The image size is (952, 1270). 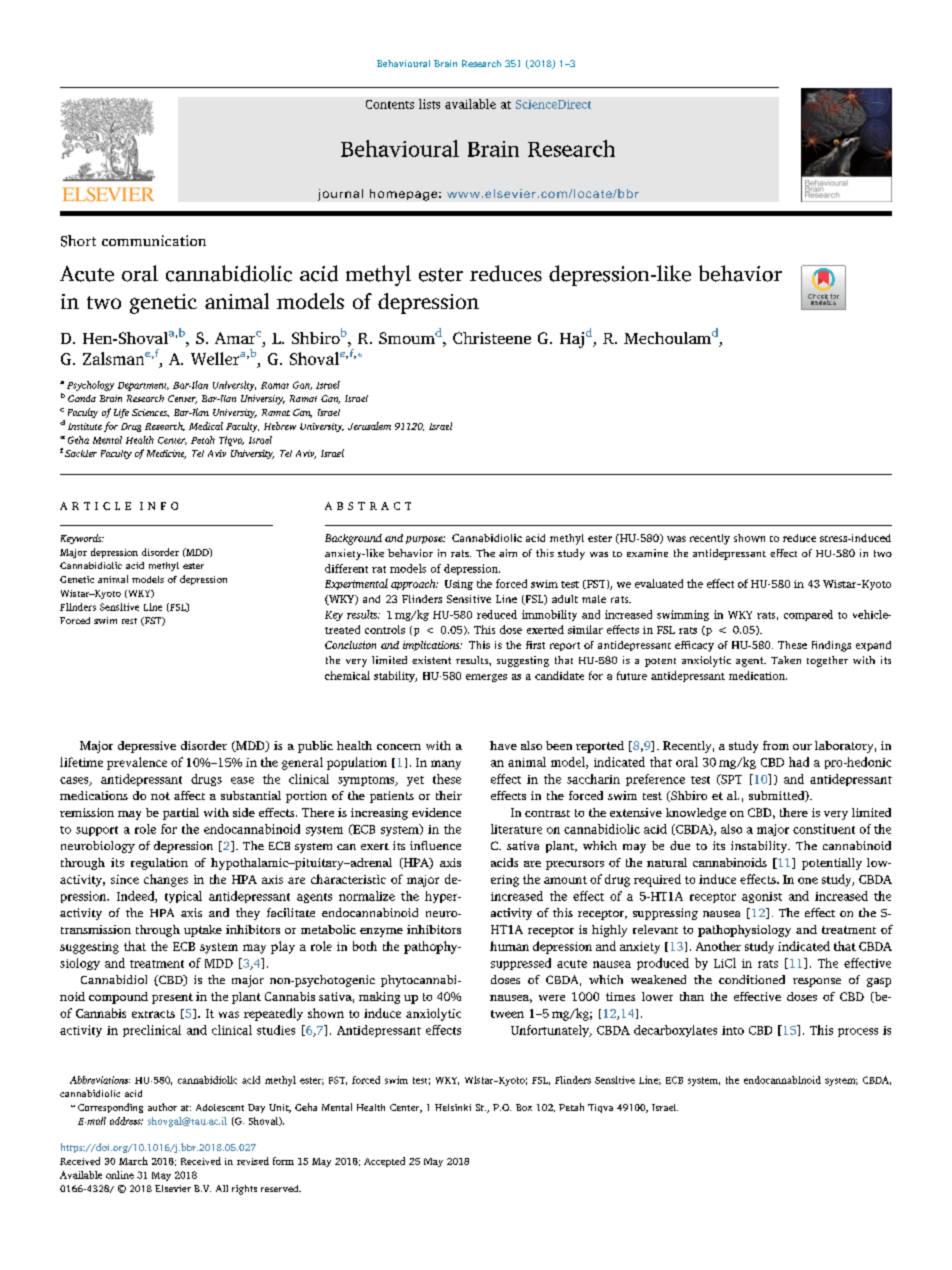 I want to click on author, so click(x=162, y=1107).
